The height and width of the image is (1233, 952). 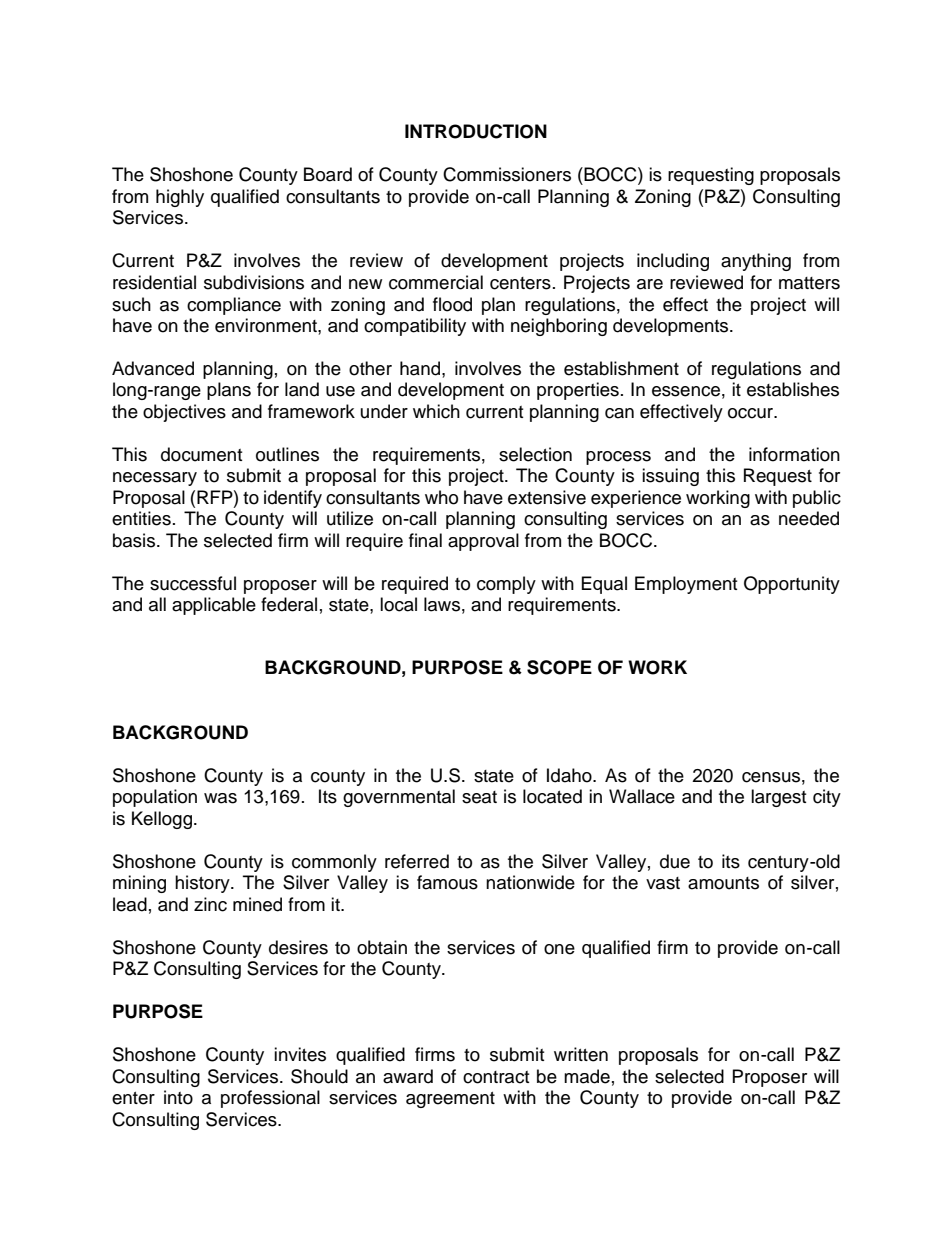 What do you see at coordinates (447, 882) in the image?
I see `famous` at bounding box center [447, 882].
